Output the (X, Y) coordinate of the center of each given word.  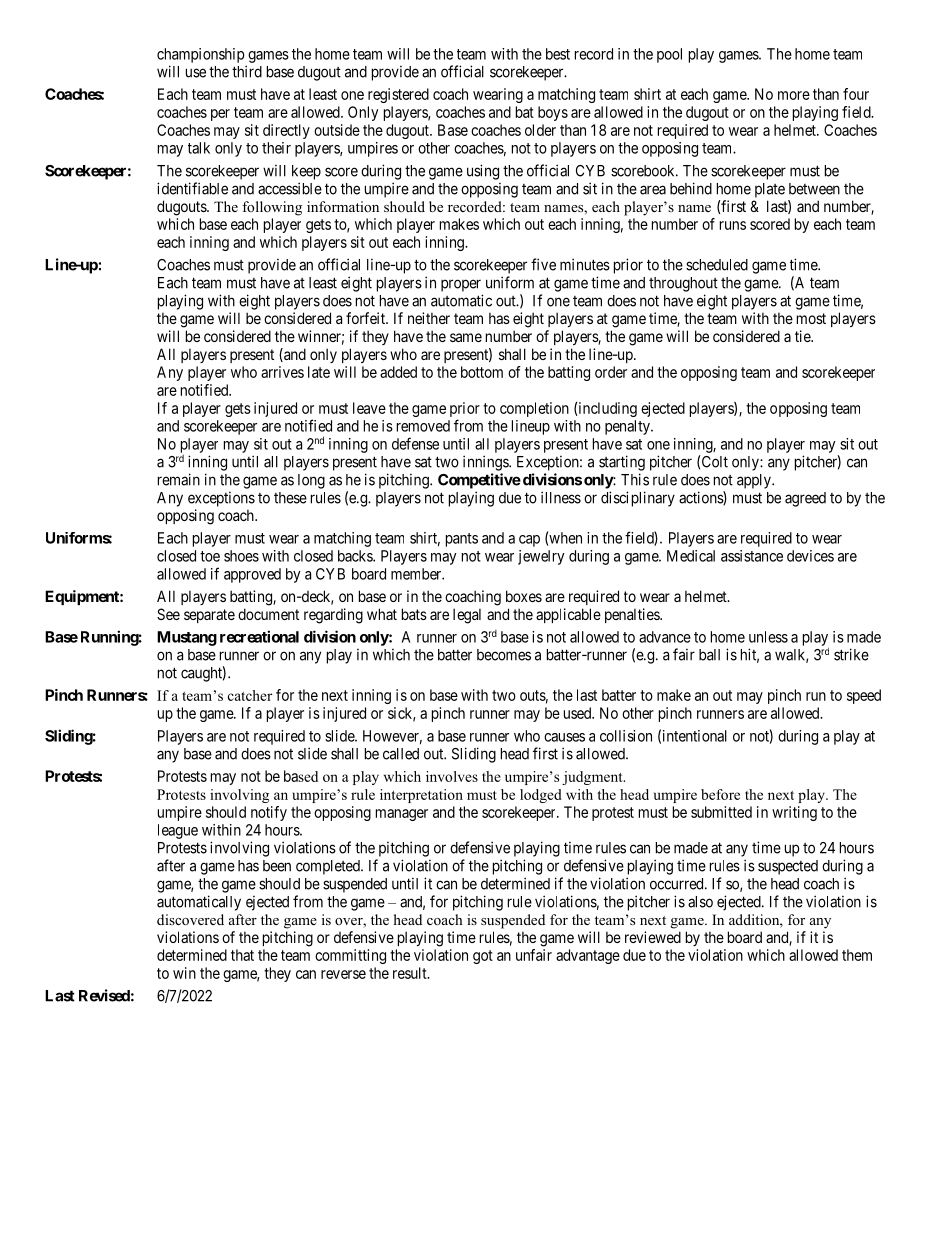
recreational (259, 636)
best (558, 54)
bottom (482, 372)
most (811, 318)
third (247, 71)
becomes (504, 655)
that (242, 955)
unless (768, 637)
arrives (282, 372)
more (794, 95)
